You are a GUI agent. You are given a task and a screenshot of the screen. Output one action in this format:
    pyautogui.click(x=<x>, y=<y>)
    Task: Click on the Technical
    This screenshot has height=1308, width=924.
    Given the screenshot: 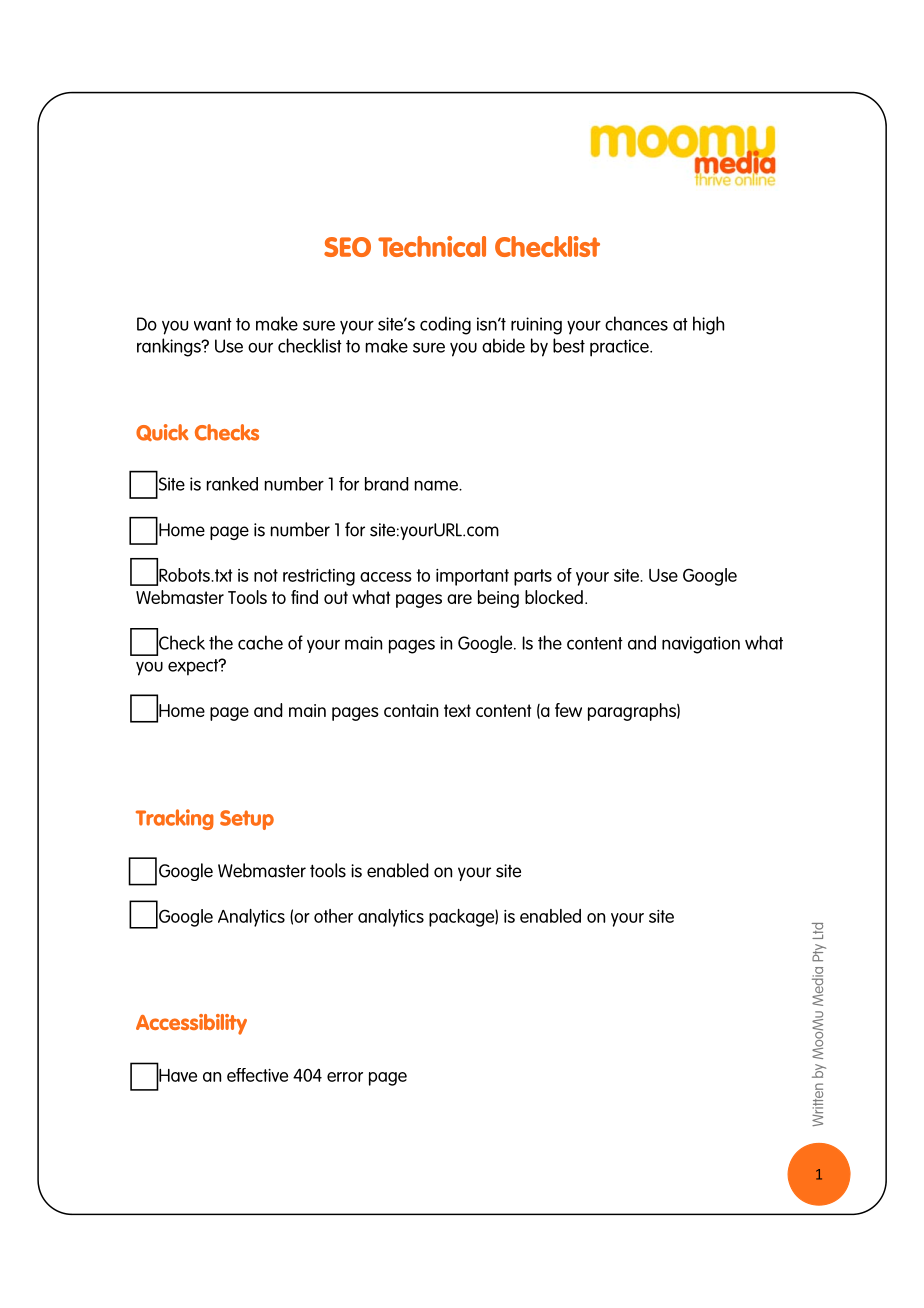 What is the action you would take?
    pyautogui.click(x=432, y=246)
